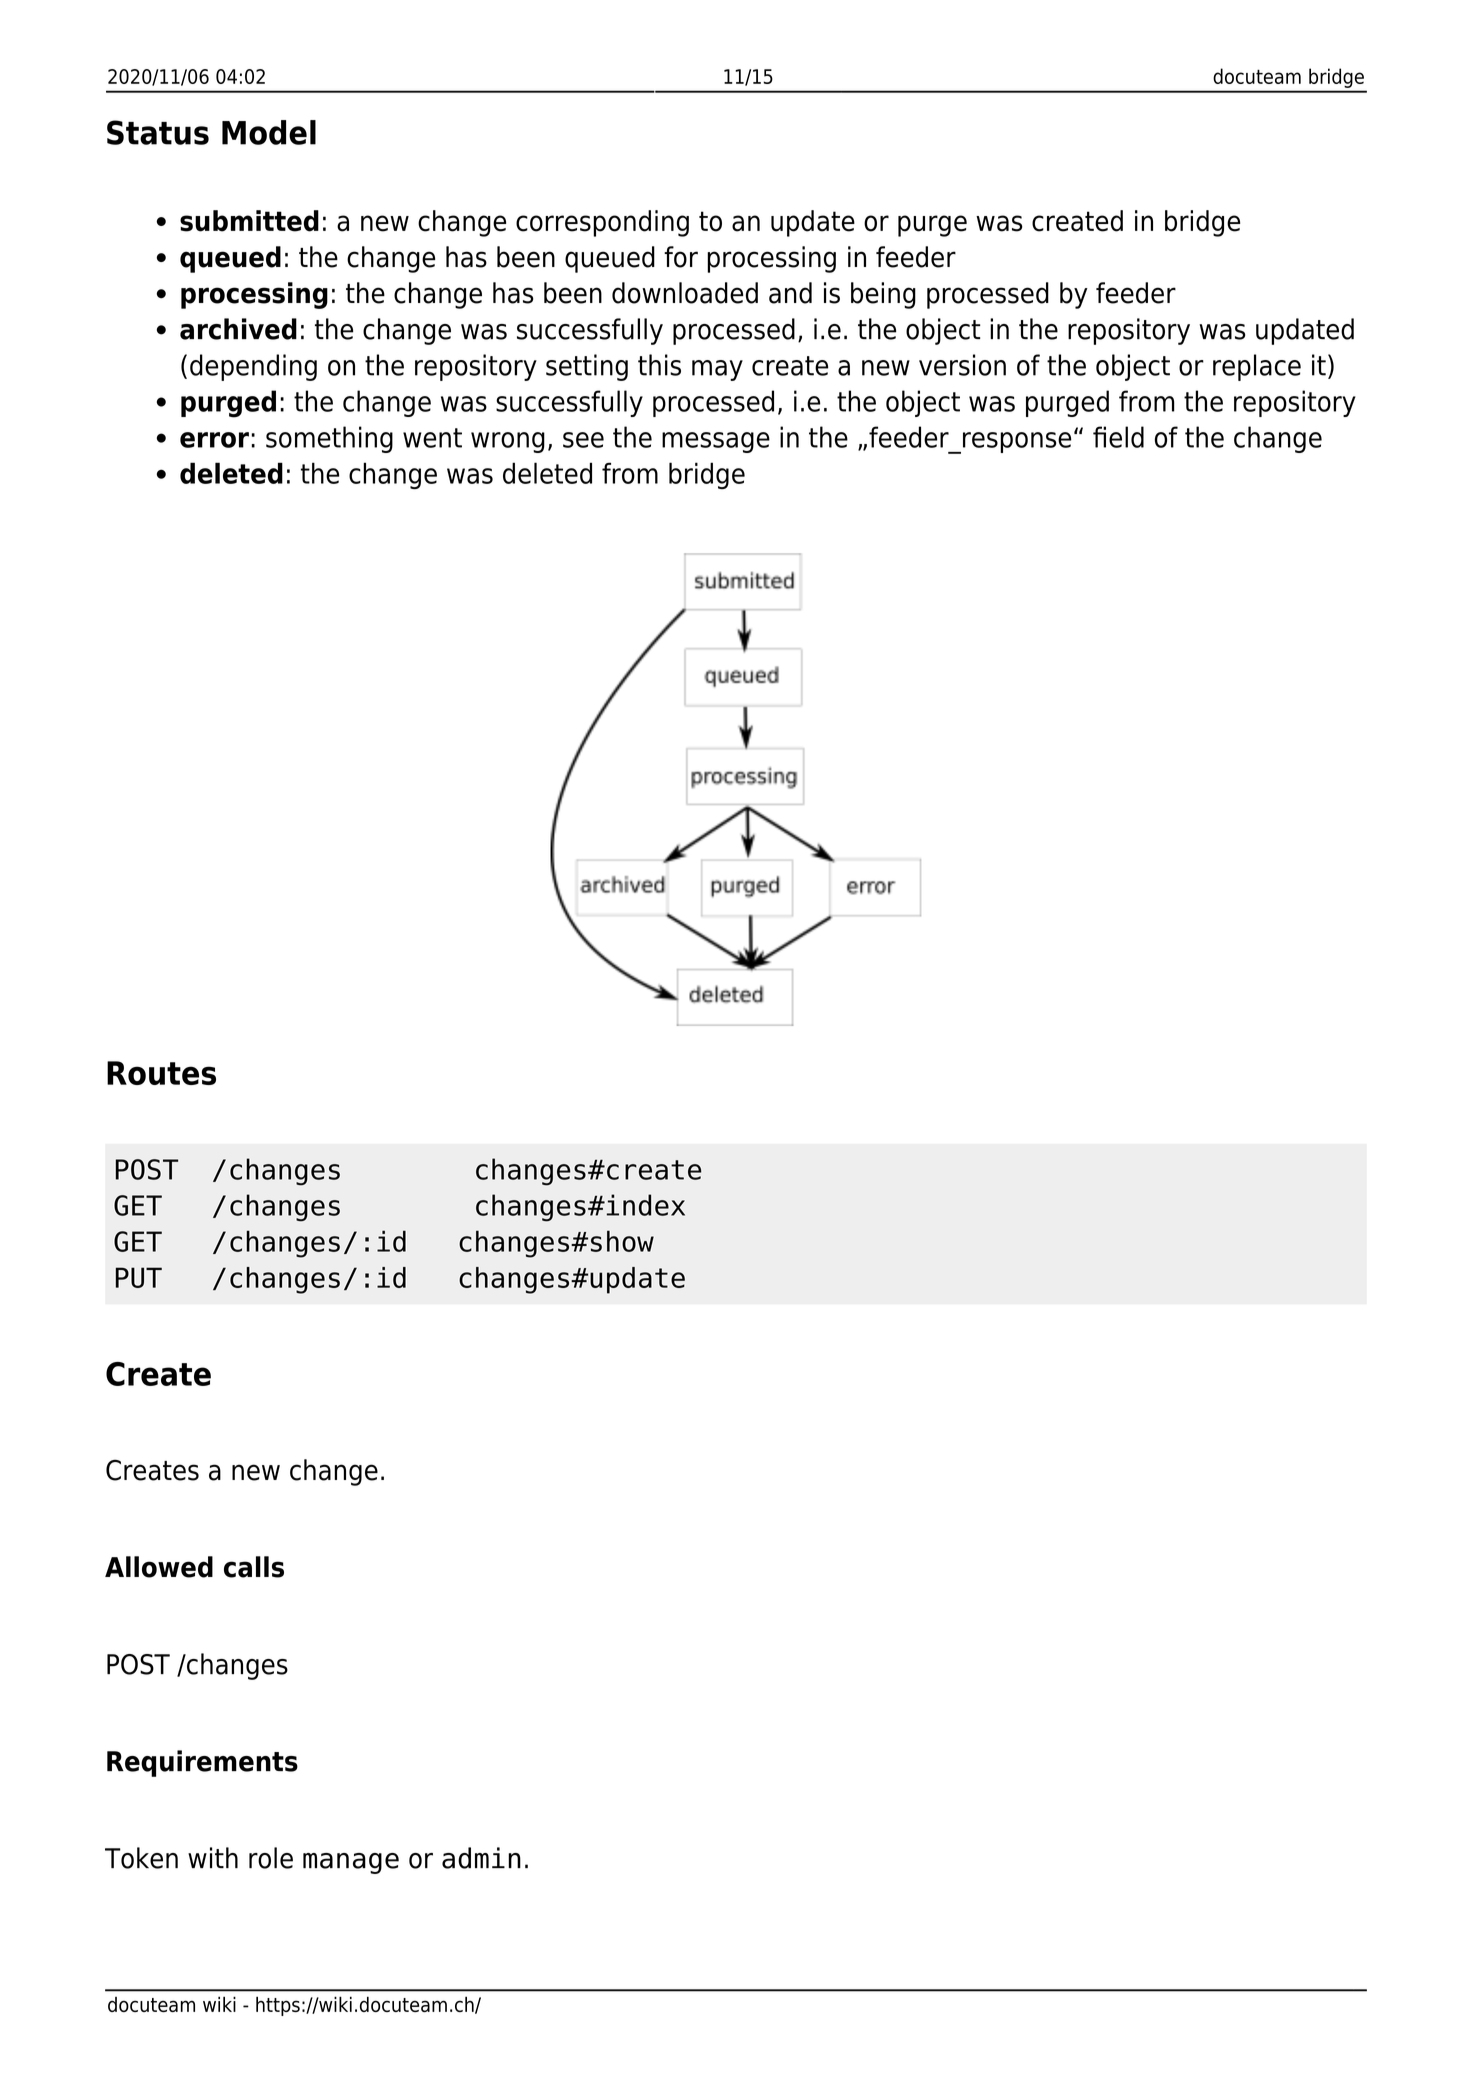 This document has width=1472, height=2082. Describe the element at coordinates (1257, 367) in the document. I see `replace` at that location.
